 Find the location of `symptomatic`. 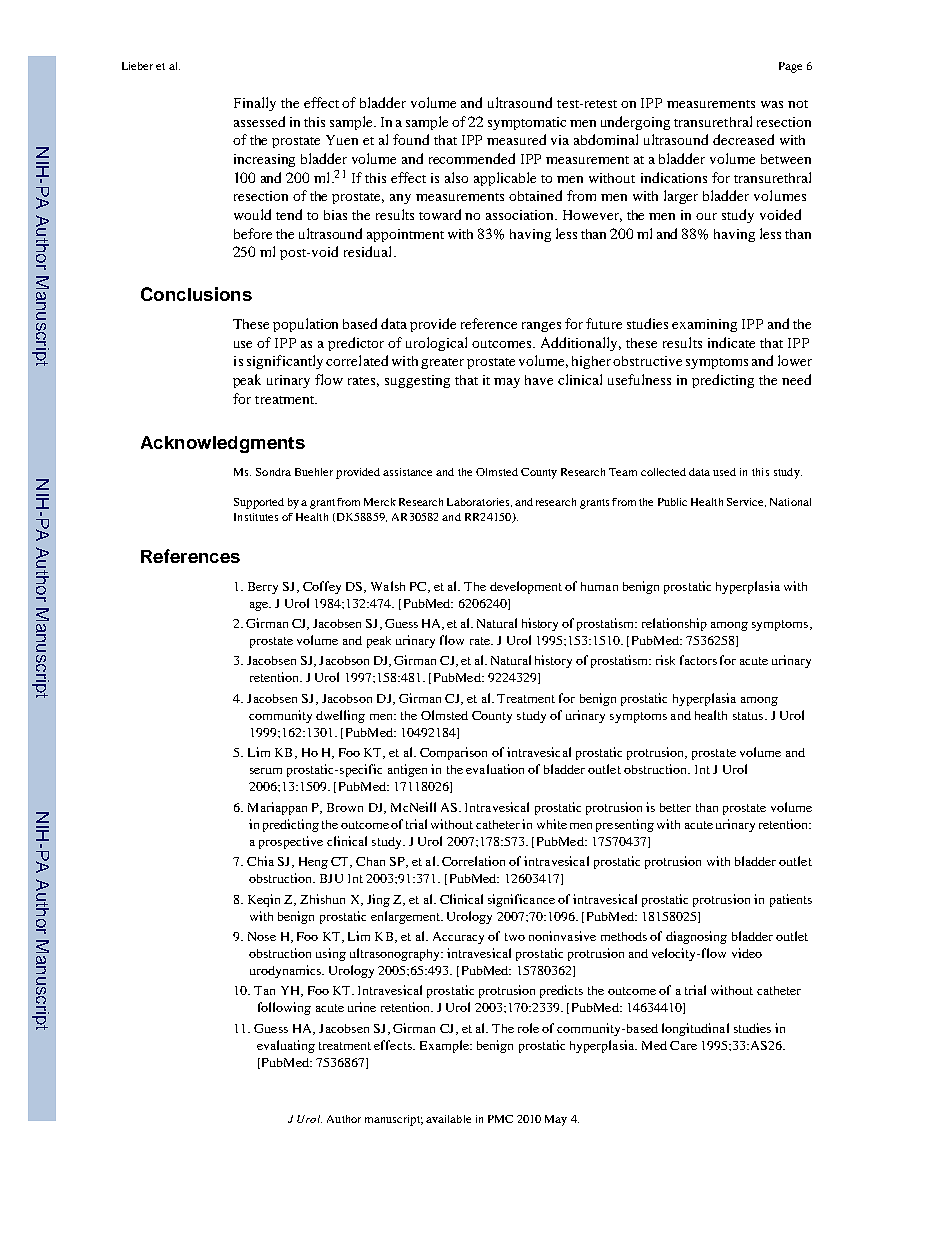

symptomatic is located at coordinates (527, 123).
